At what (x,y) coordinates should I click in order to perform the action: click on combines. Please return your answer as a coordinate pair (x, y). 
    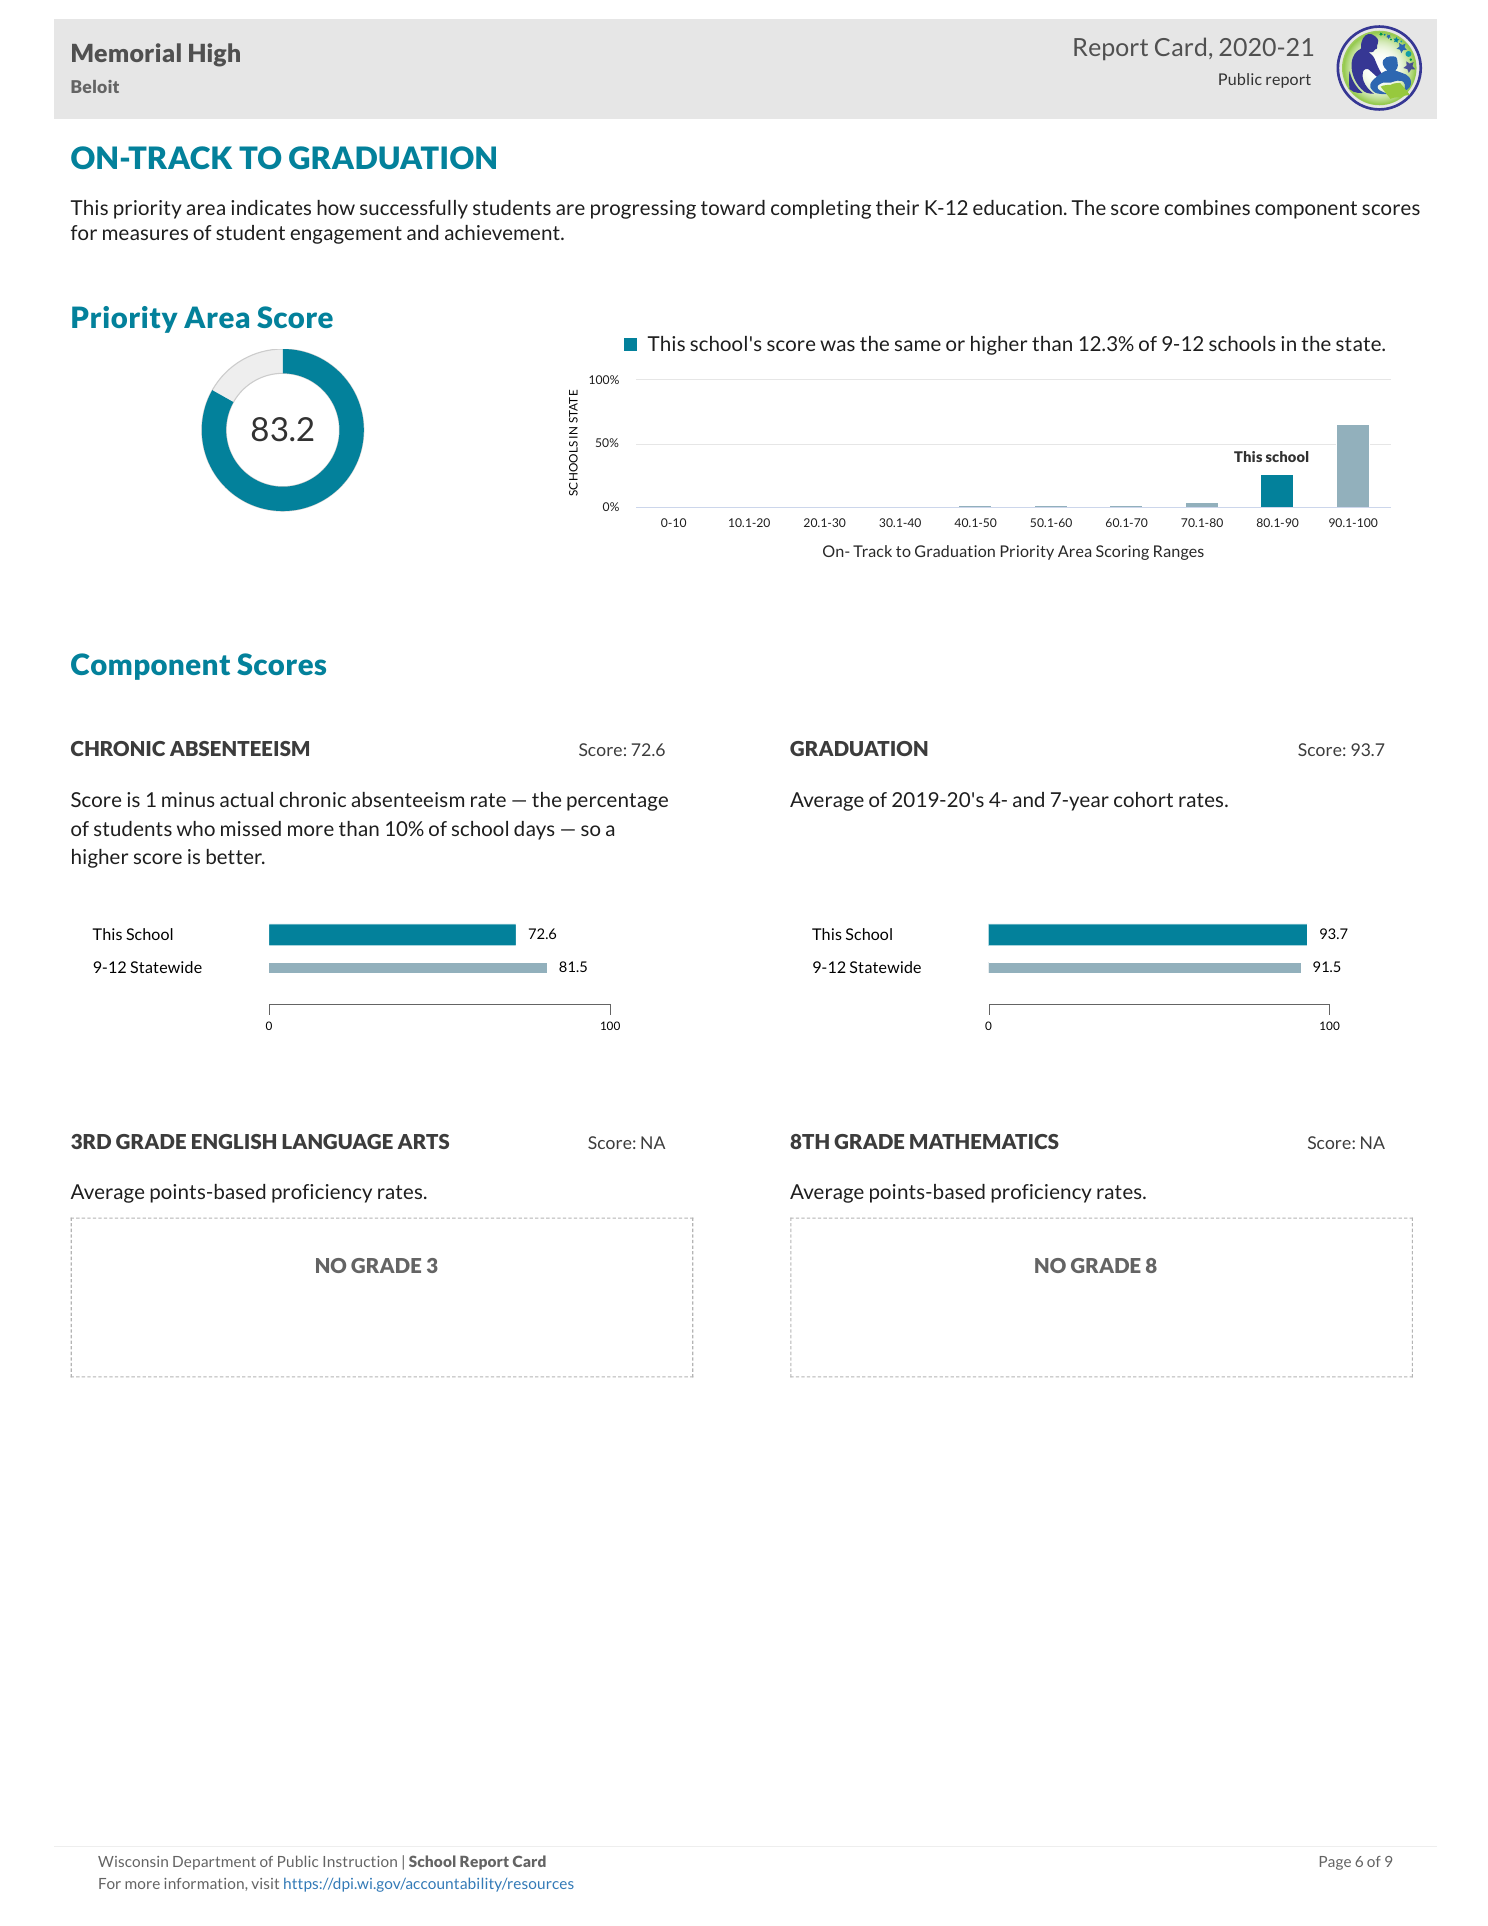
    Looking at the image, I should click on (1207, 207).
